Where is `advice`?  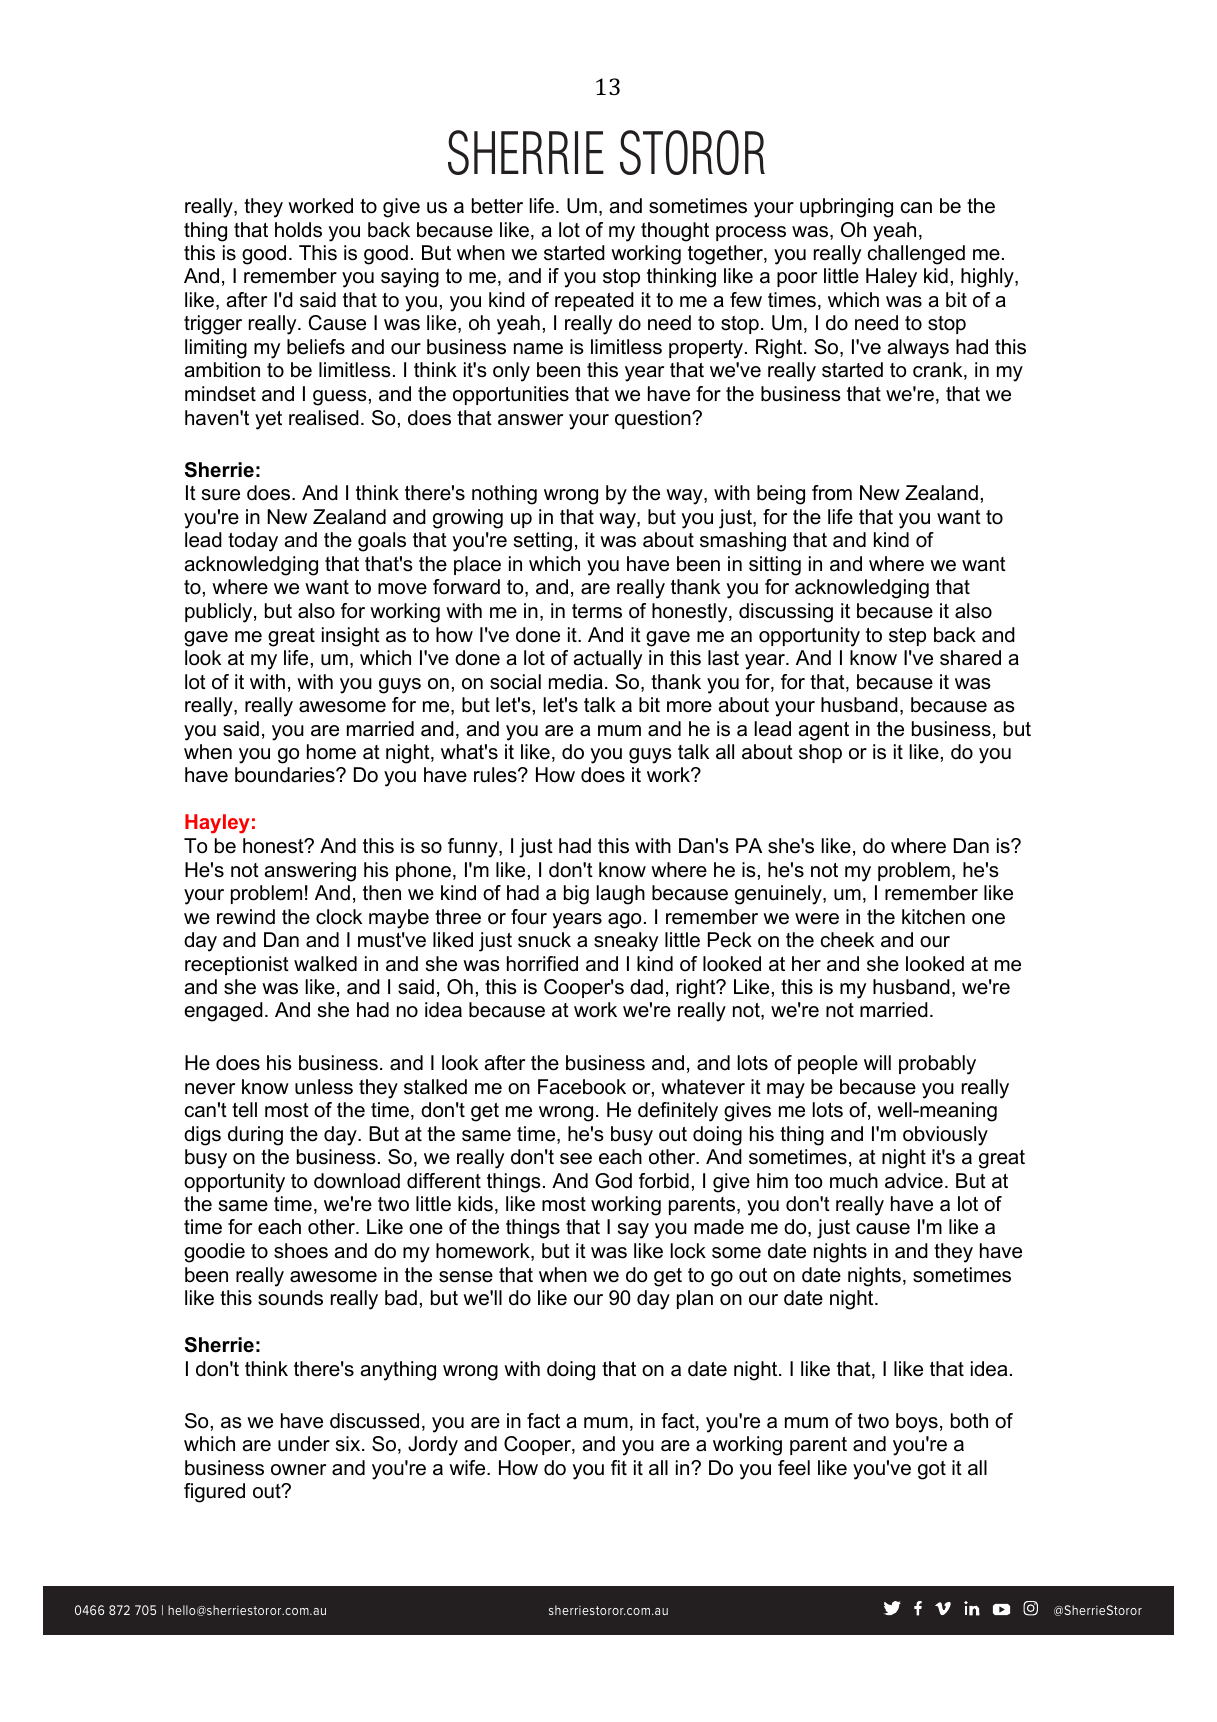 advice is located at coordinates (914, 1181).
